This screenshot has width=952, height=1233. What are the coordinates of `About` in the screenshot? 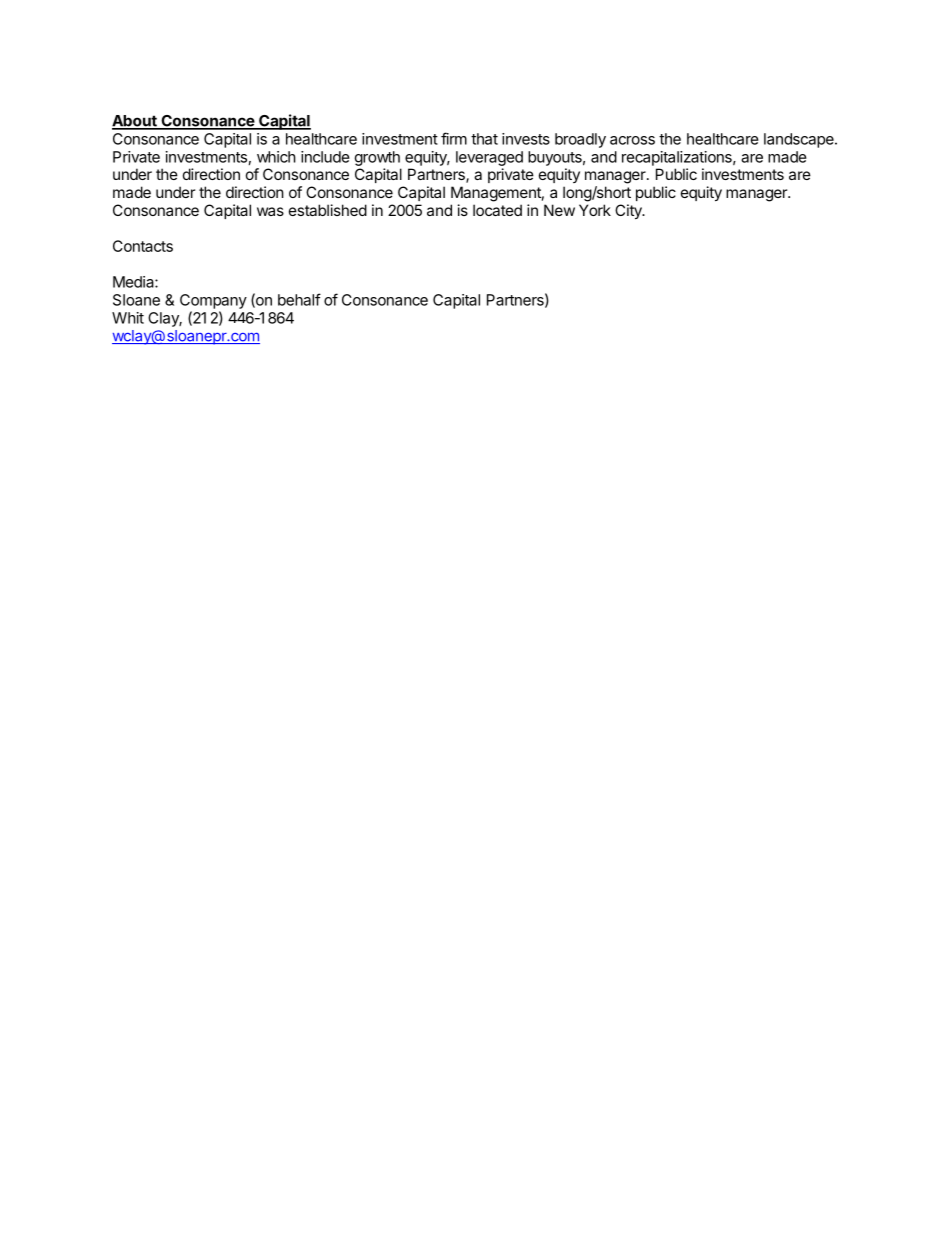 It's located at (135, 122).
